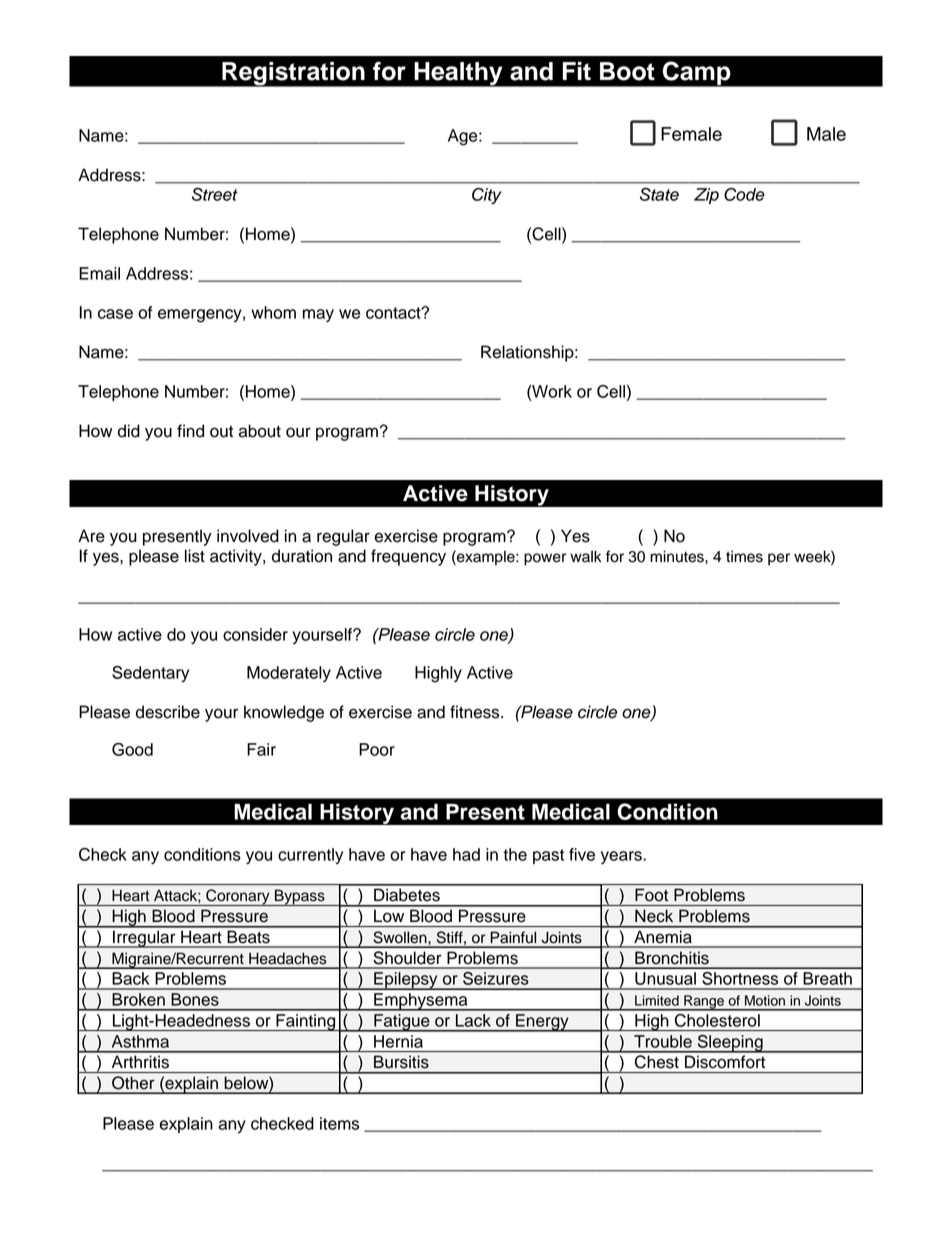 Image resolution: width=952 pixels, height=1233 pixels. I want to click on case, so click(115, 314).
